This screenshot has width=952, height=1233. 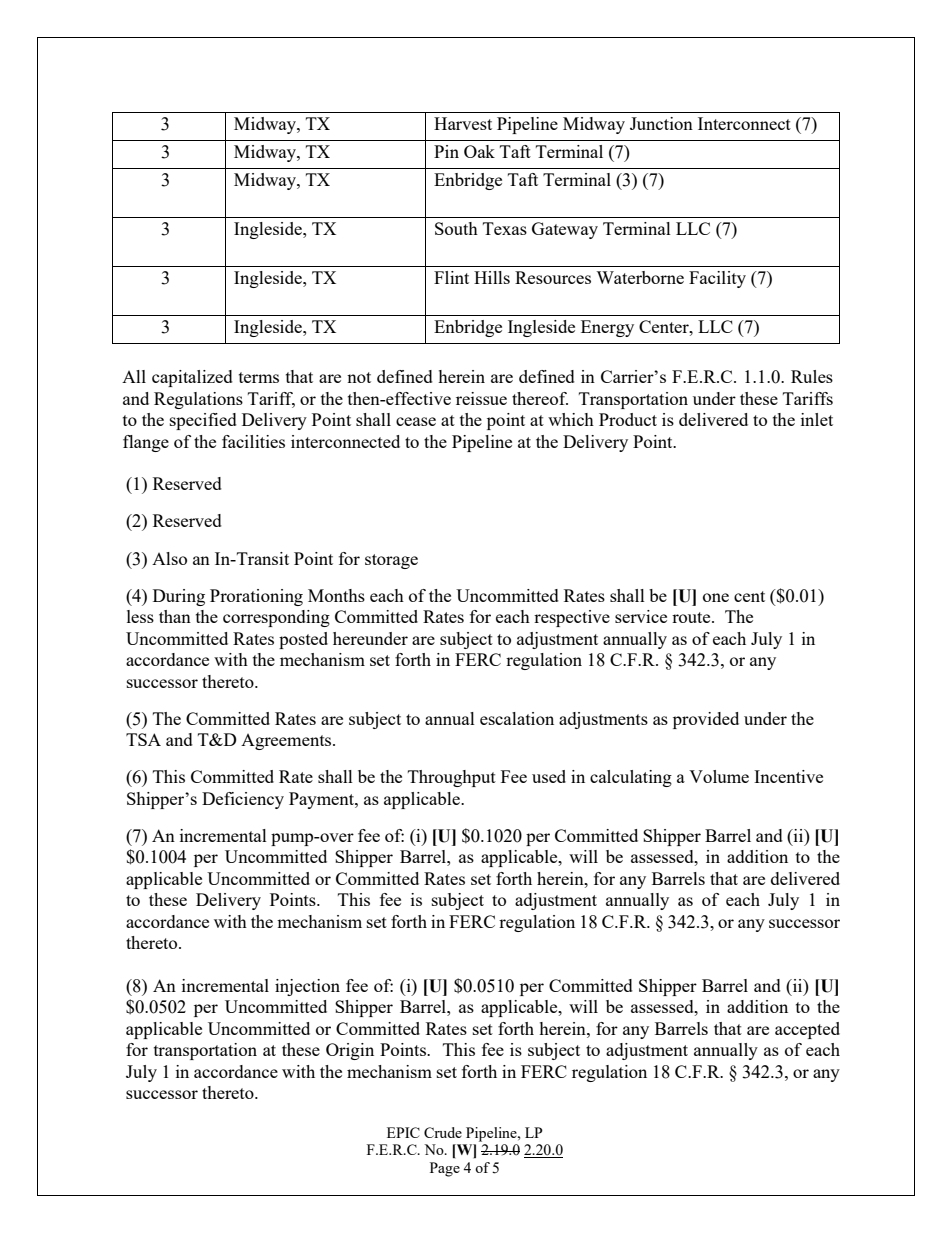 What do you see at coordinates (807, 1030) in the screenshot?
I see `accepted` at bounding box center [807, 1030].
